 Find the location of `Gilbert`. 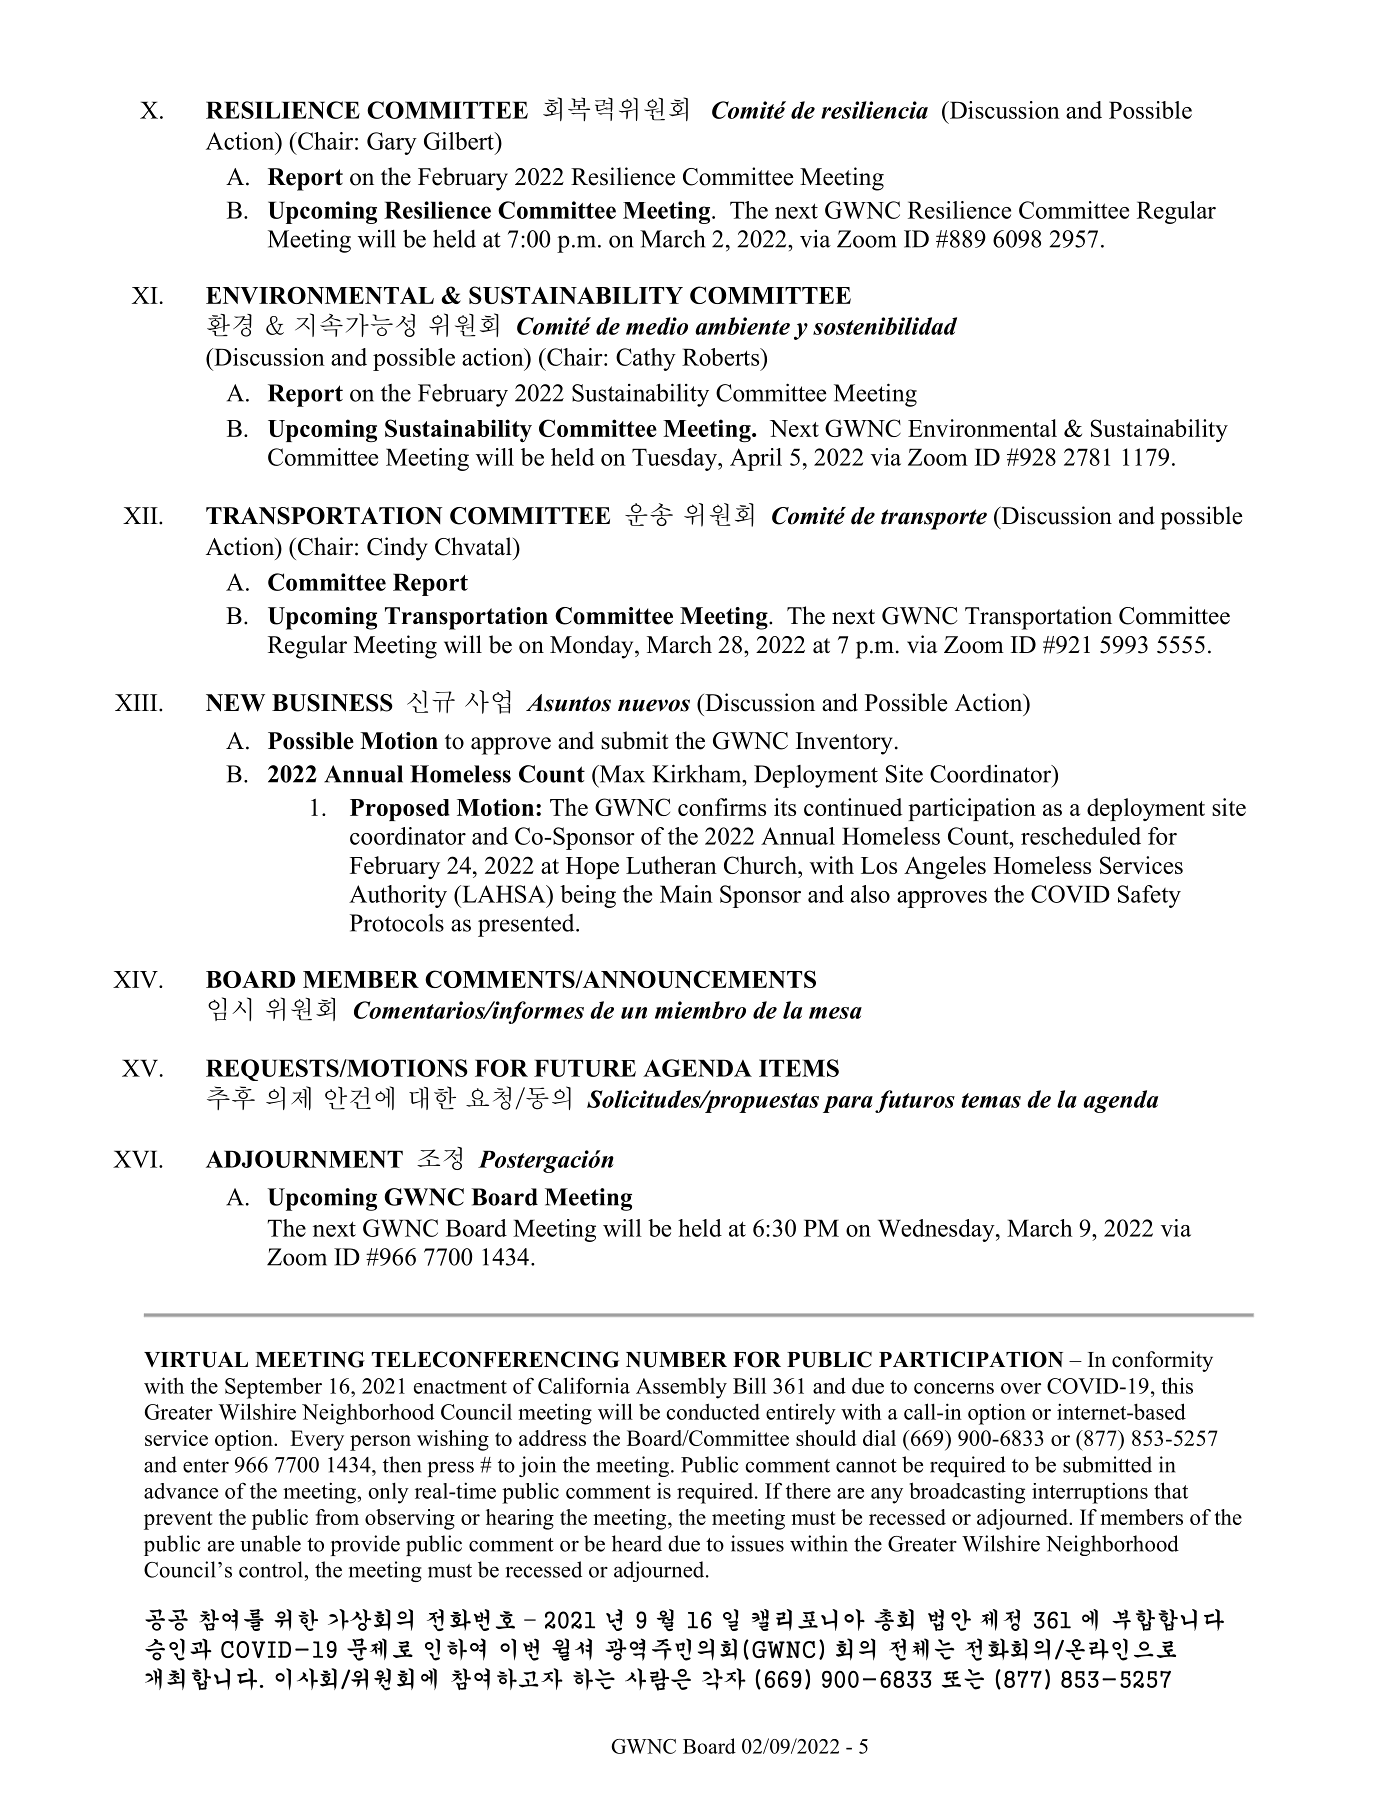

Gilbert is located at coordinates (460, 141).
